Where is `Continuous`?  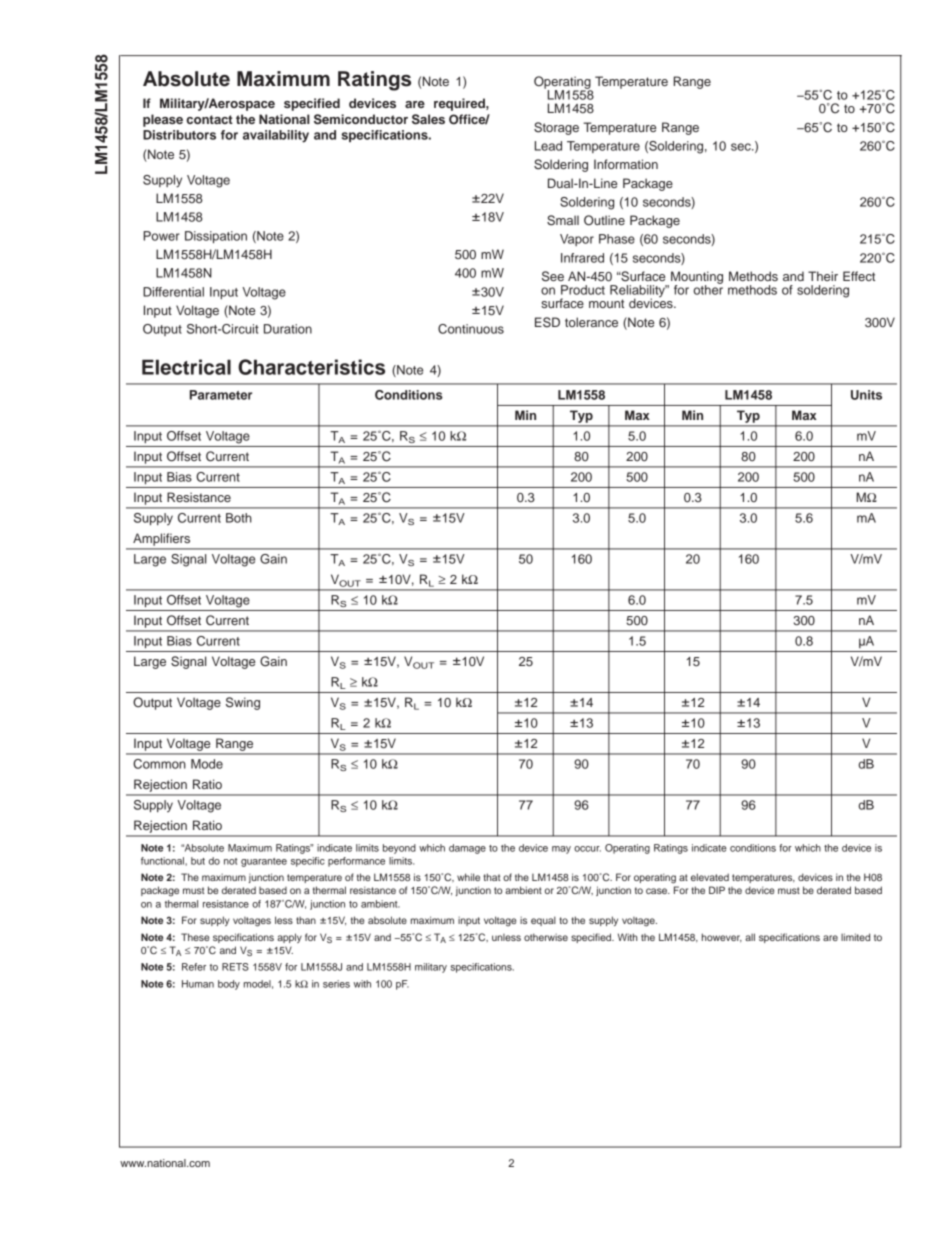
Continuous is located at coordinates (471, 329).
